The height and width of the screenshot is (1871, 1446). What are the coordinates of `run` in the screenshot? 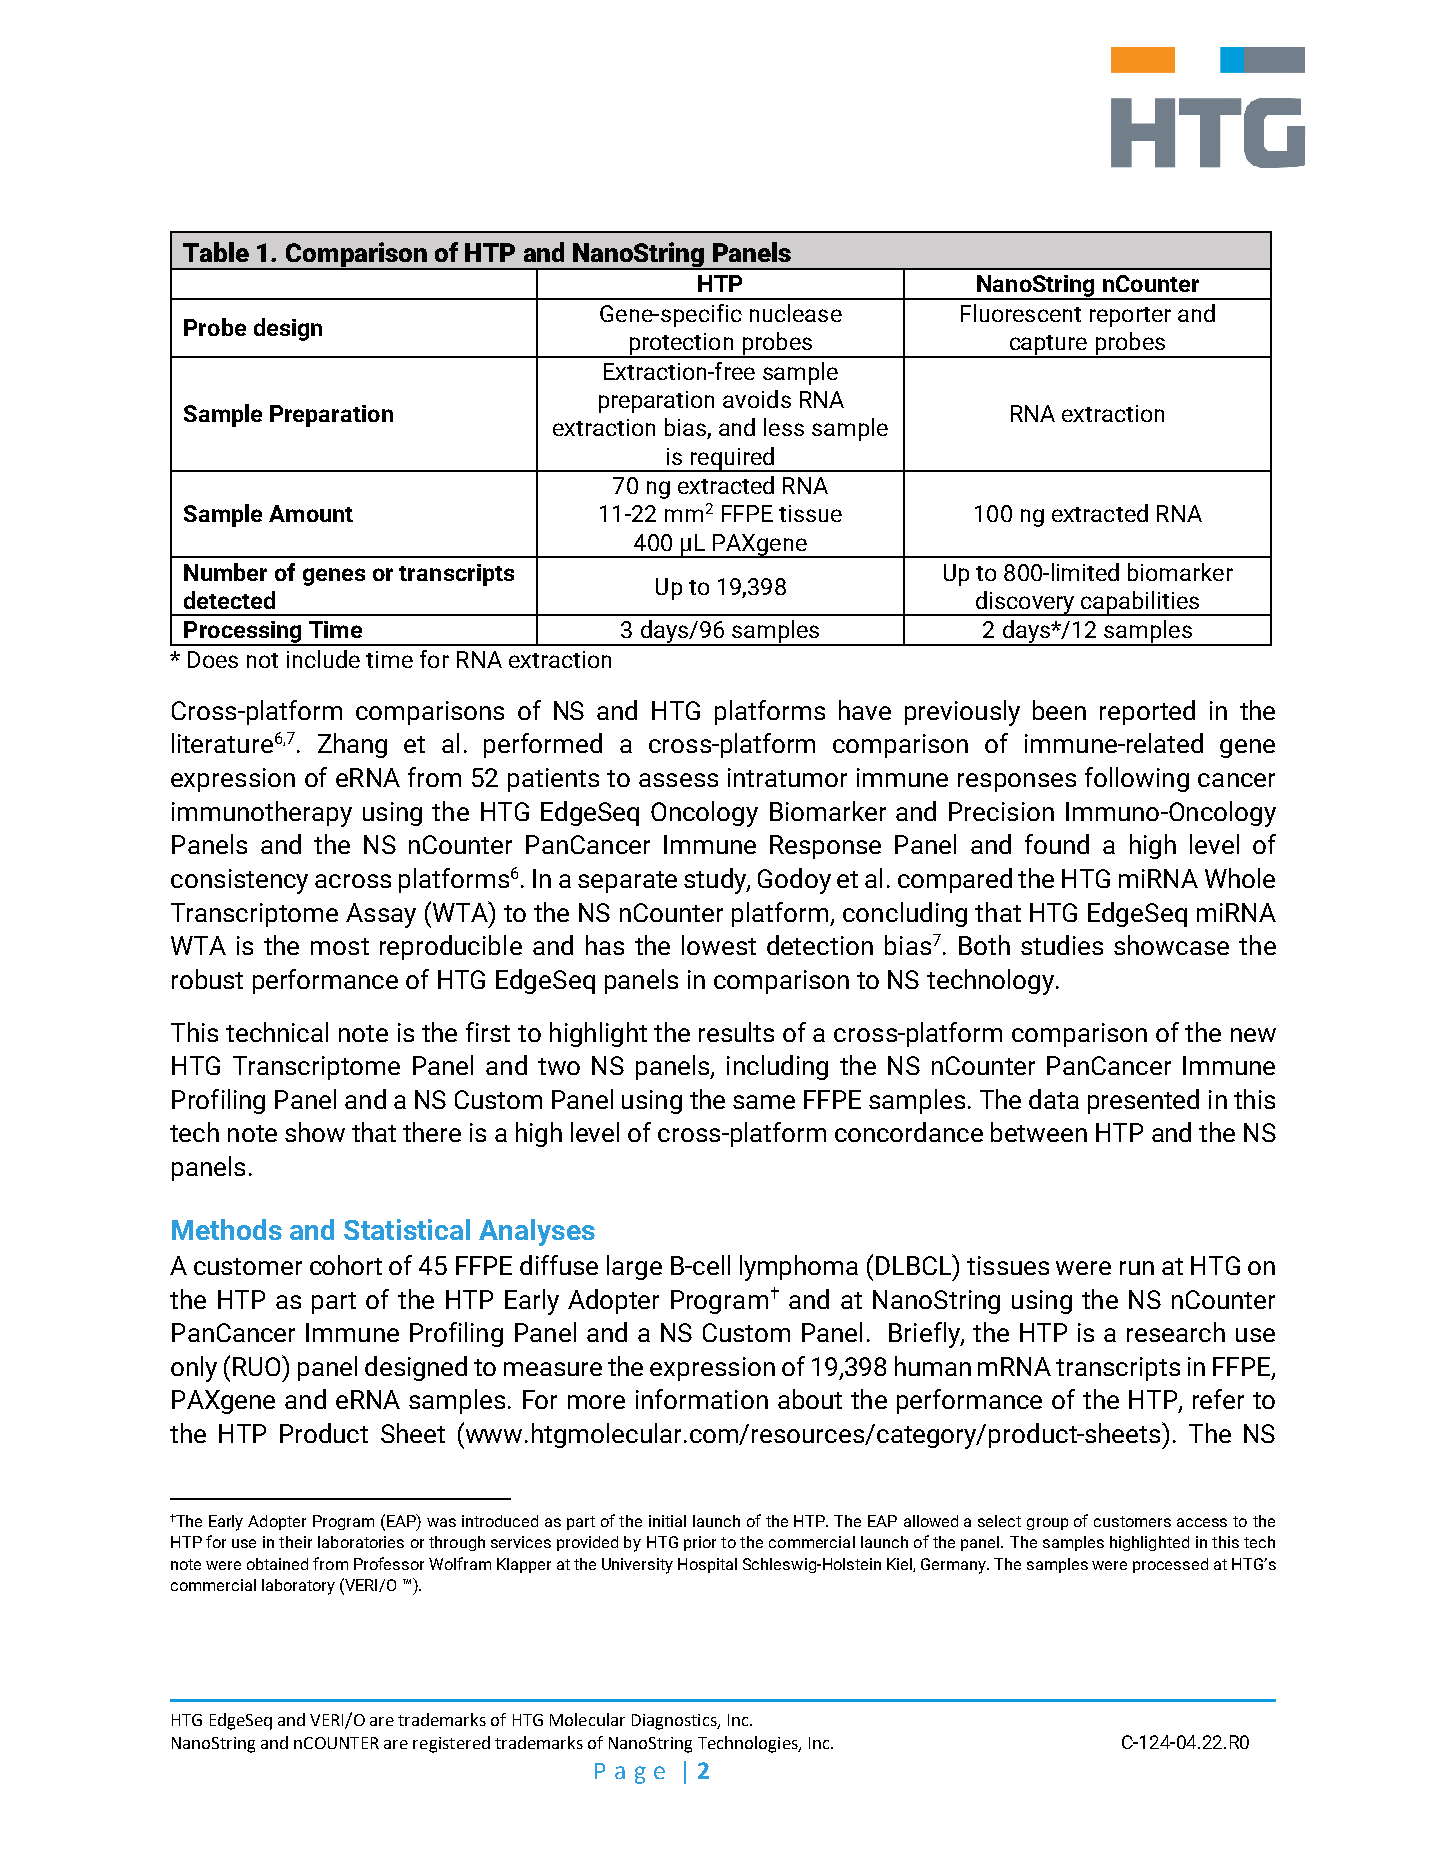 It's located at (1137, 1268).
